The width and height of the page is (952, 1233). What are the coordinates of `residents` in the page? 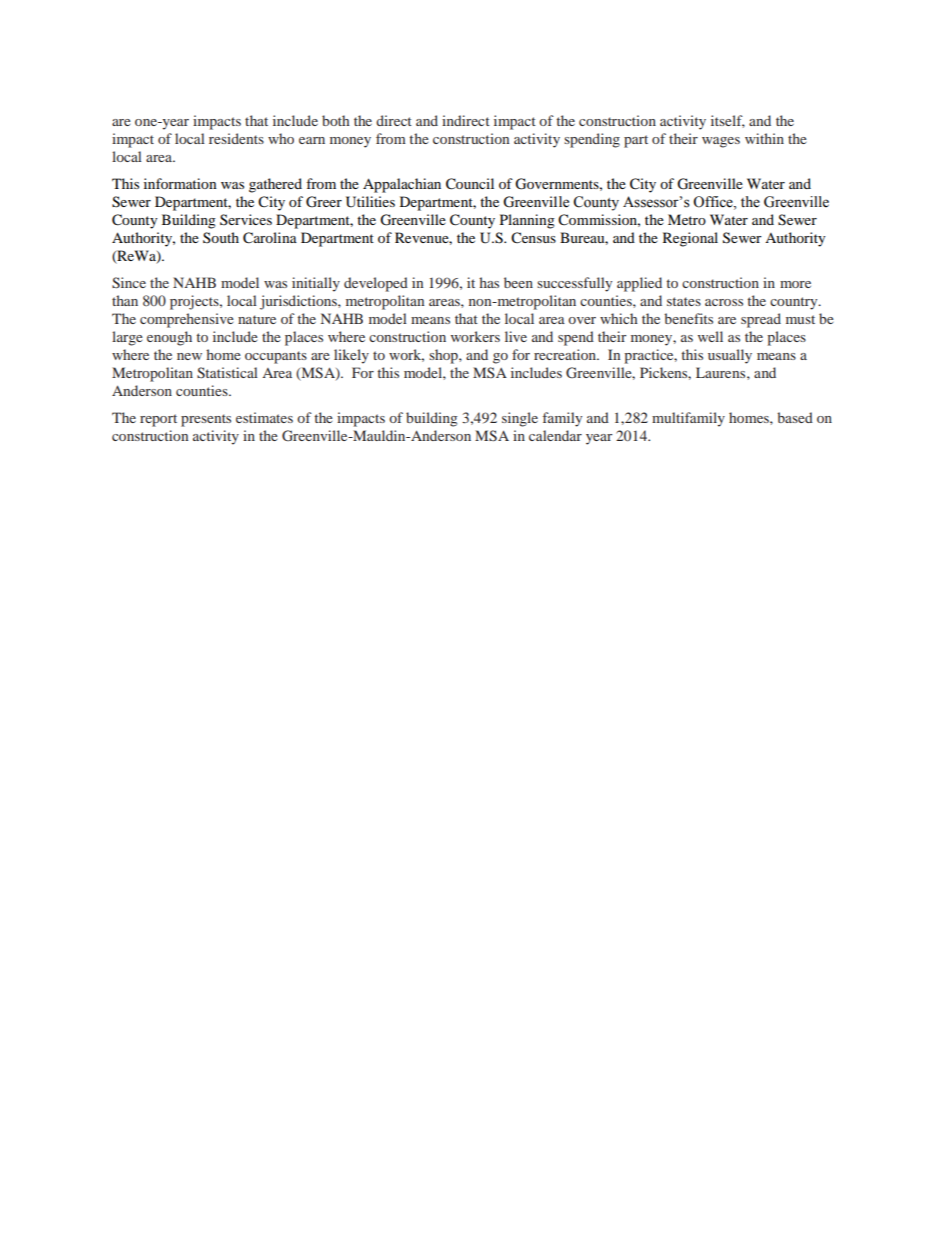 It's located at (236, 138).
